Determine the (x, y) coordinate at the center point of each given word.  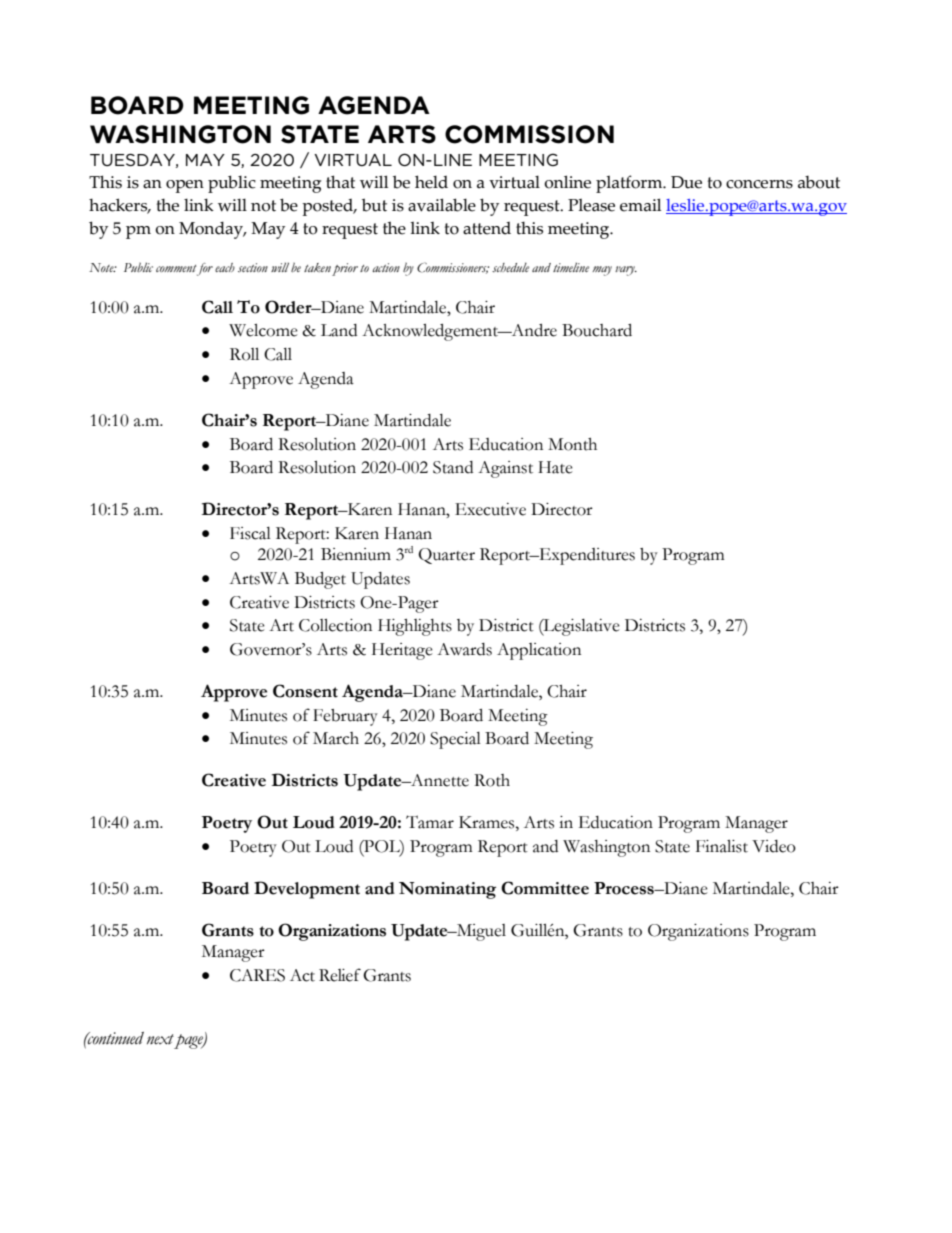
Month (572, 444)
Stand (453, 467)
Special (455, 740)
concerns (759, 184)
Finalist (722, 846)
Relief (340, 975)
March (336, 738)
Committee (545, 888)
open (185, 186)
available (442, 205)
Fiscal (250, 533)
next (162, 1040)
